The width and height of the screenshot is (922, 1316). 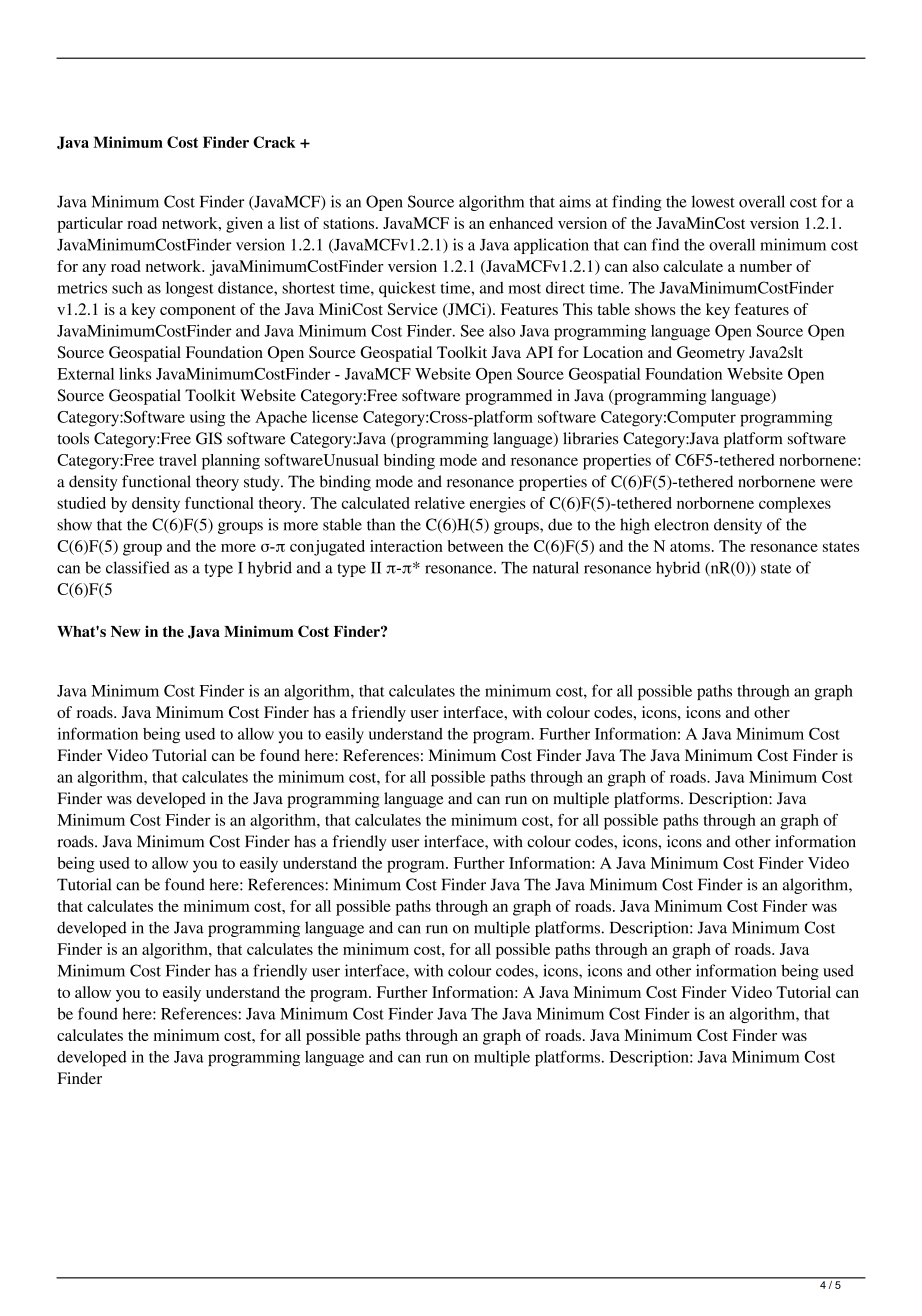 I want to click on complexes, so click(x=795, y=505).
